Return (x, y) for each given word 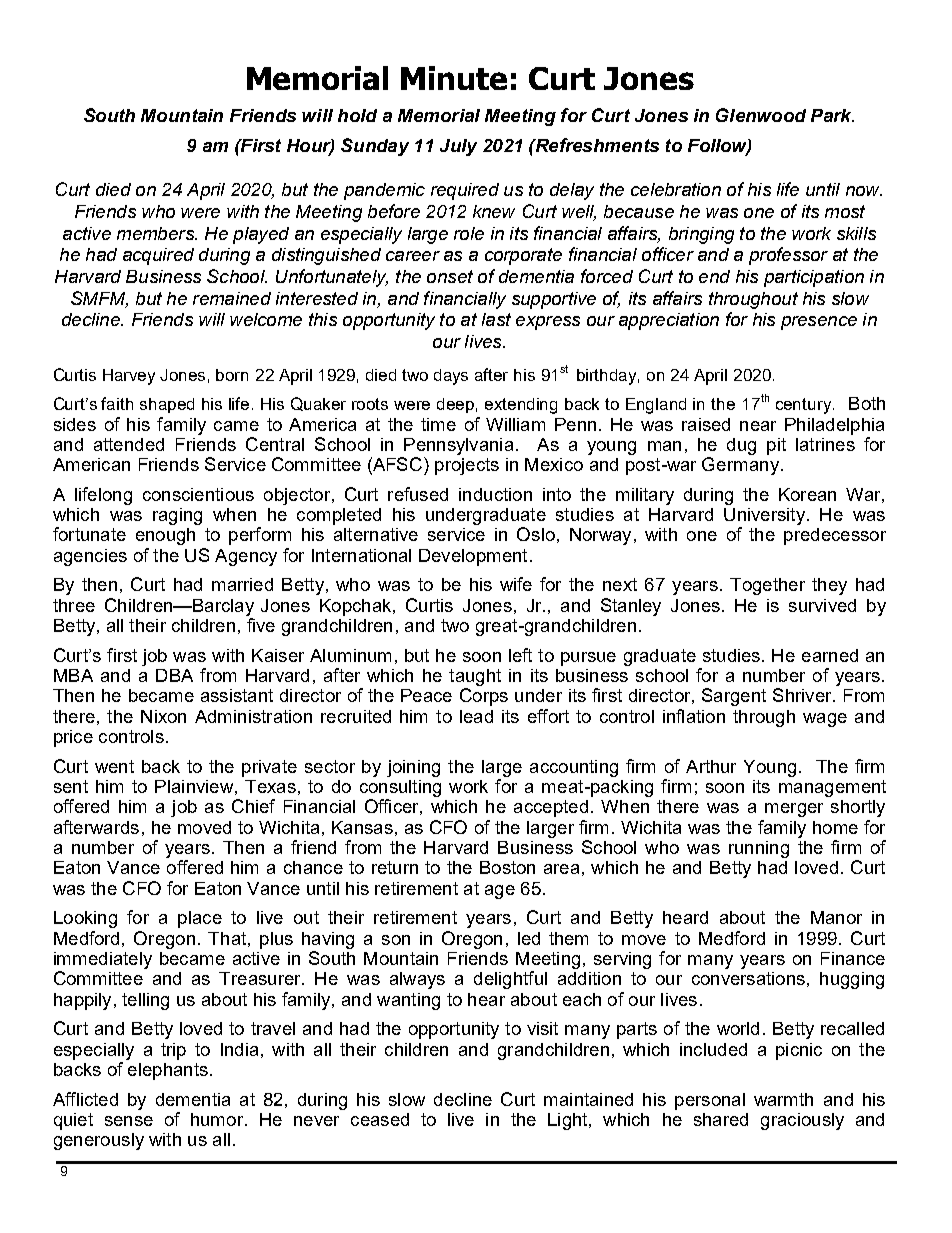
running (759, 849)
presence (819, 323)
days (451, 377)
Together (767, 586)
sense (129, 1121)
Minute (454, 78)
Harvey (129, 377)
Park (832, 115)
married (242, 584)
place (200, 919)
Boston (507, 867)
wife (516, 584)
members (156, 233)
